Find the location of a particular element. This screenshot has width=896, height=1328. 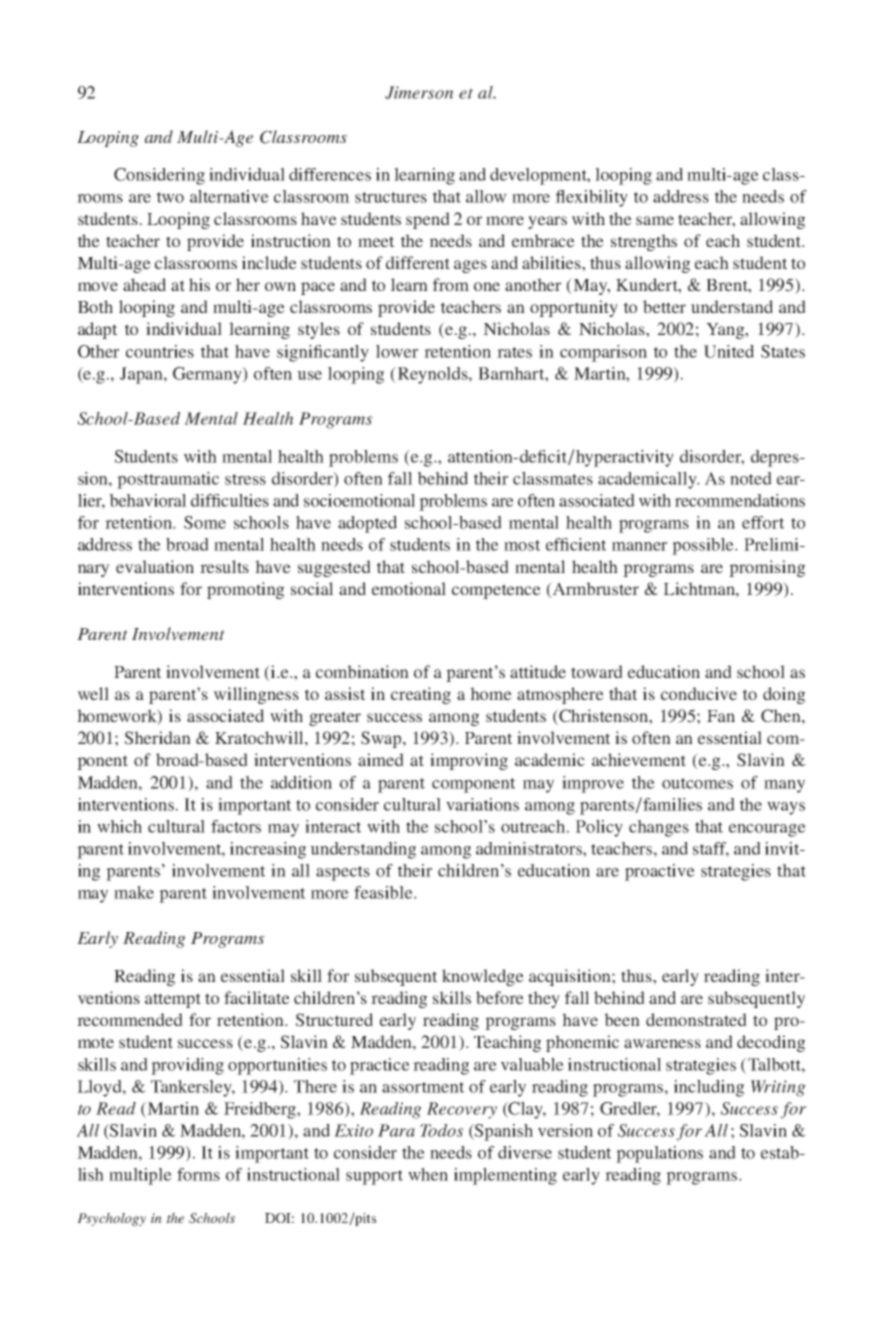

when is located at coordinates (428, 1174).
